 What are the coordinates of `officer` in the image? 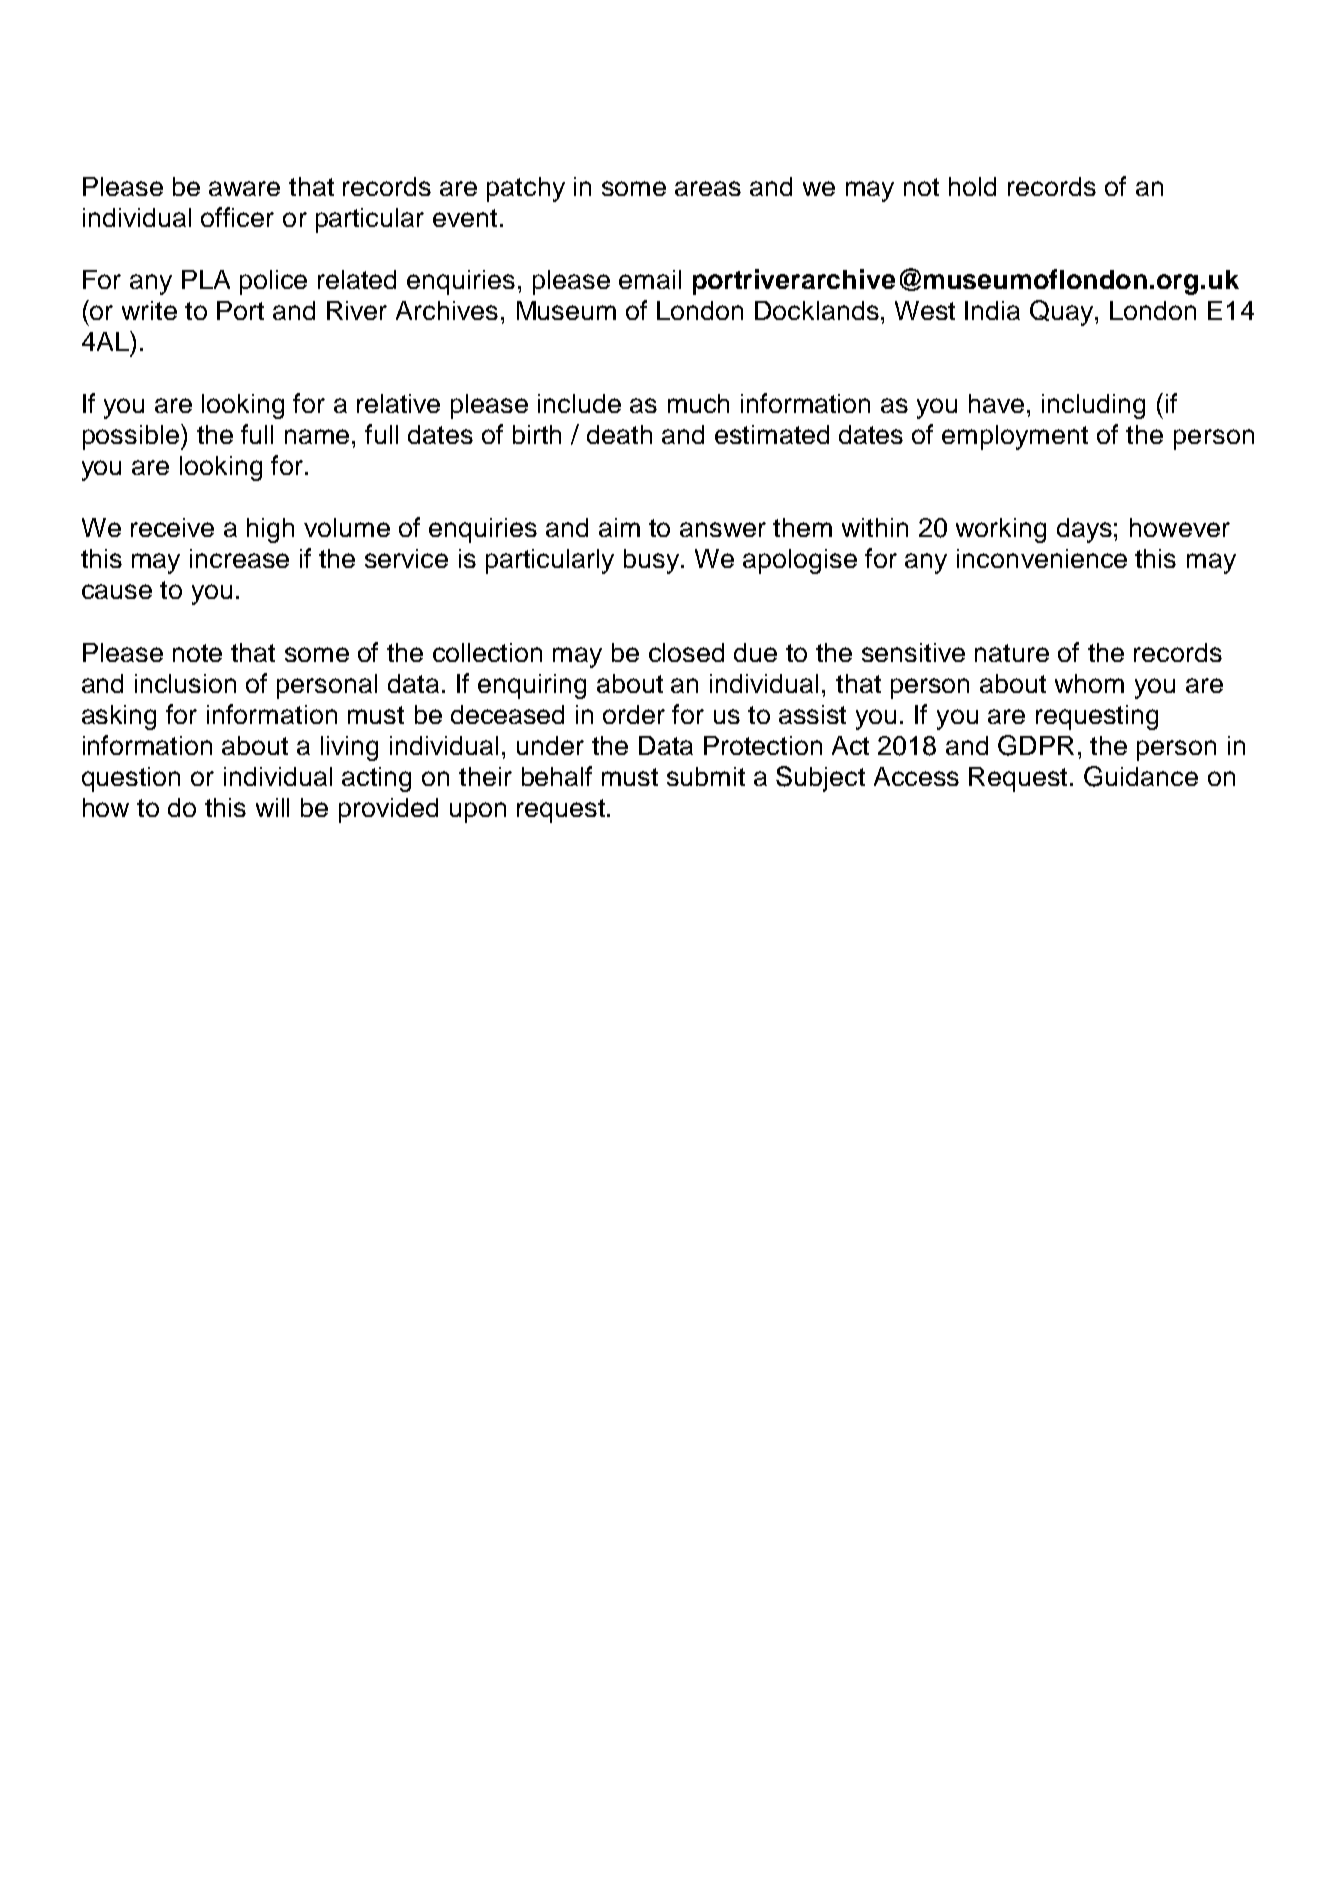 It's located at (237, 217).
